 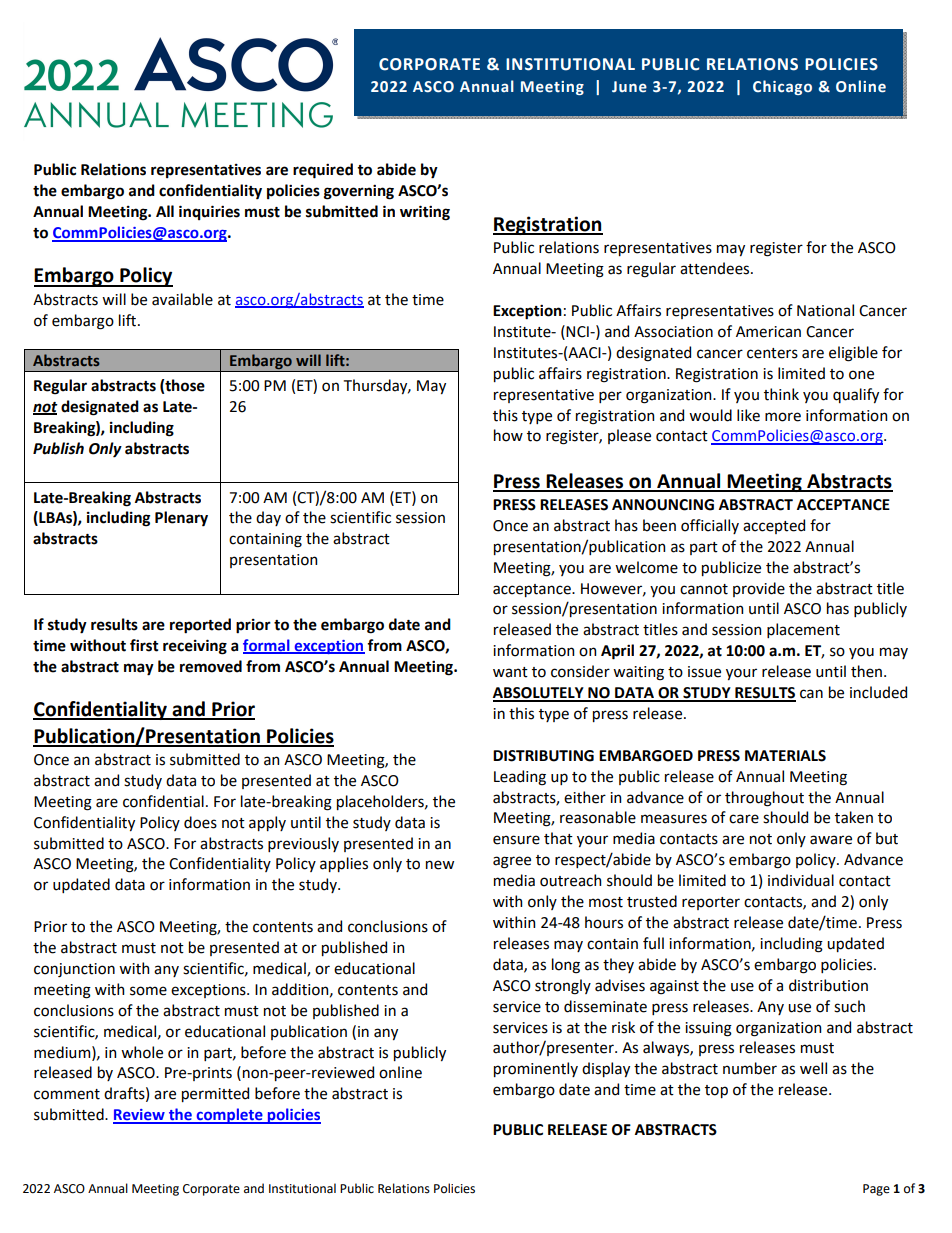 What do you see at coordinates (803, 630) in the screenshot?
I see `placement` at bounding box center [803, 630].
